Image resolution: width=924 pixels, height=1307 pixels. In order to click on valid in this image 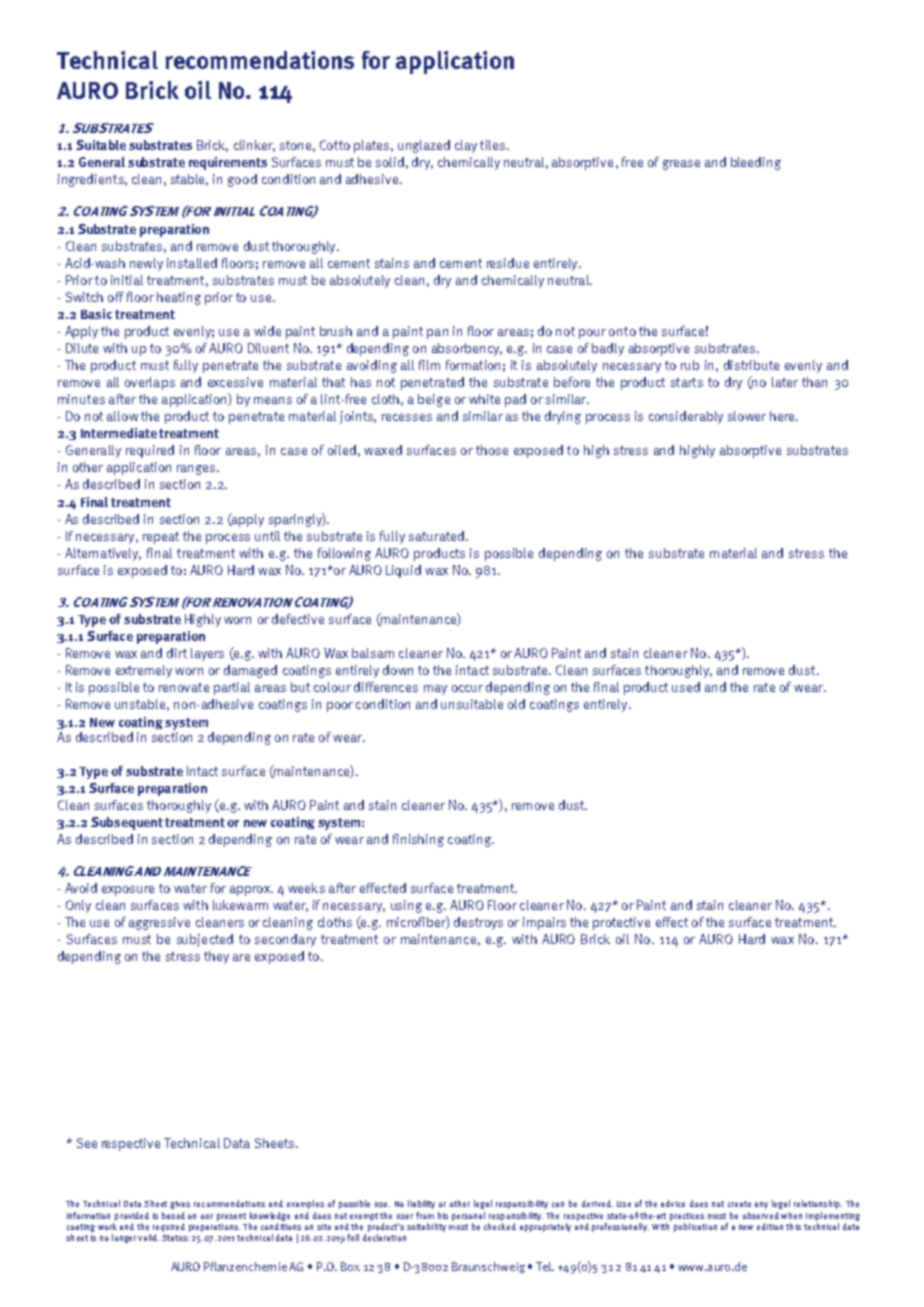, I will do `click(148, 1237)`.
